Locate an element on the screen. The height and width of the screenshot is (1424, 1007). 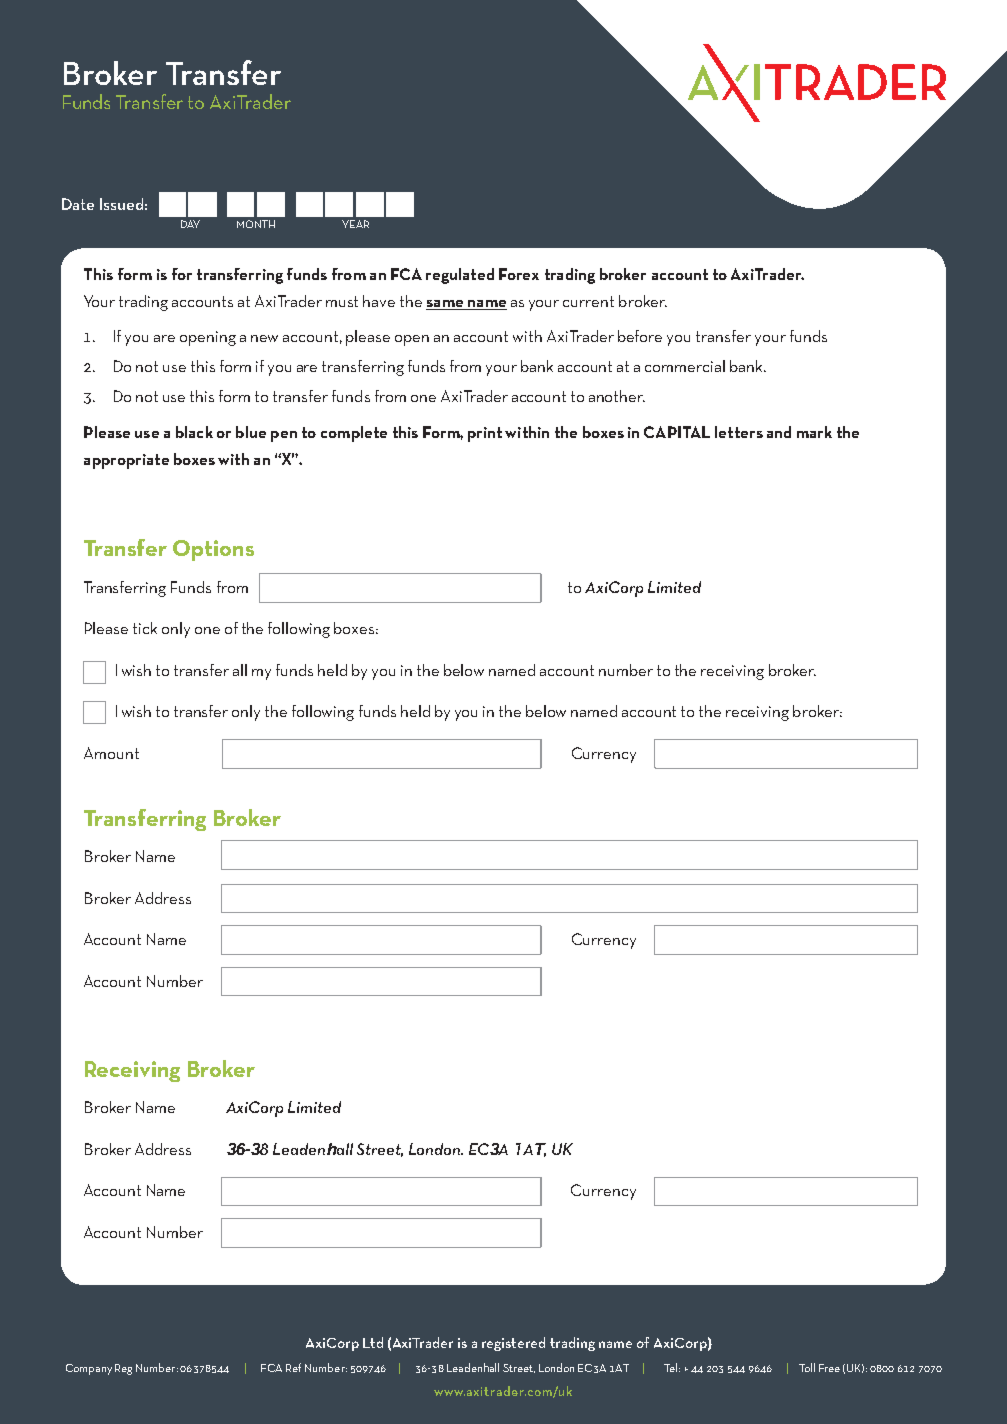
regulated is located at coordinates (460, 276).
